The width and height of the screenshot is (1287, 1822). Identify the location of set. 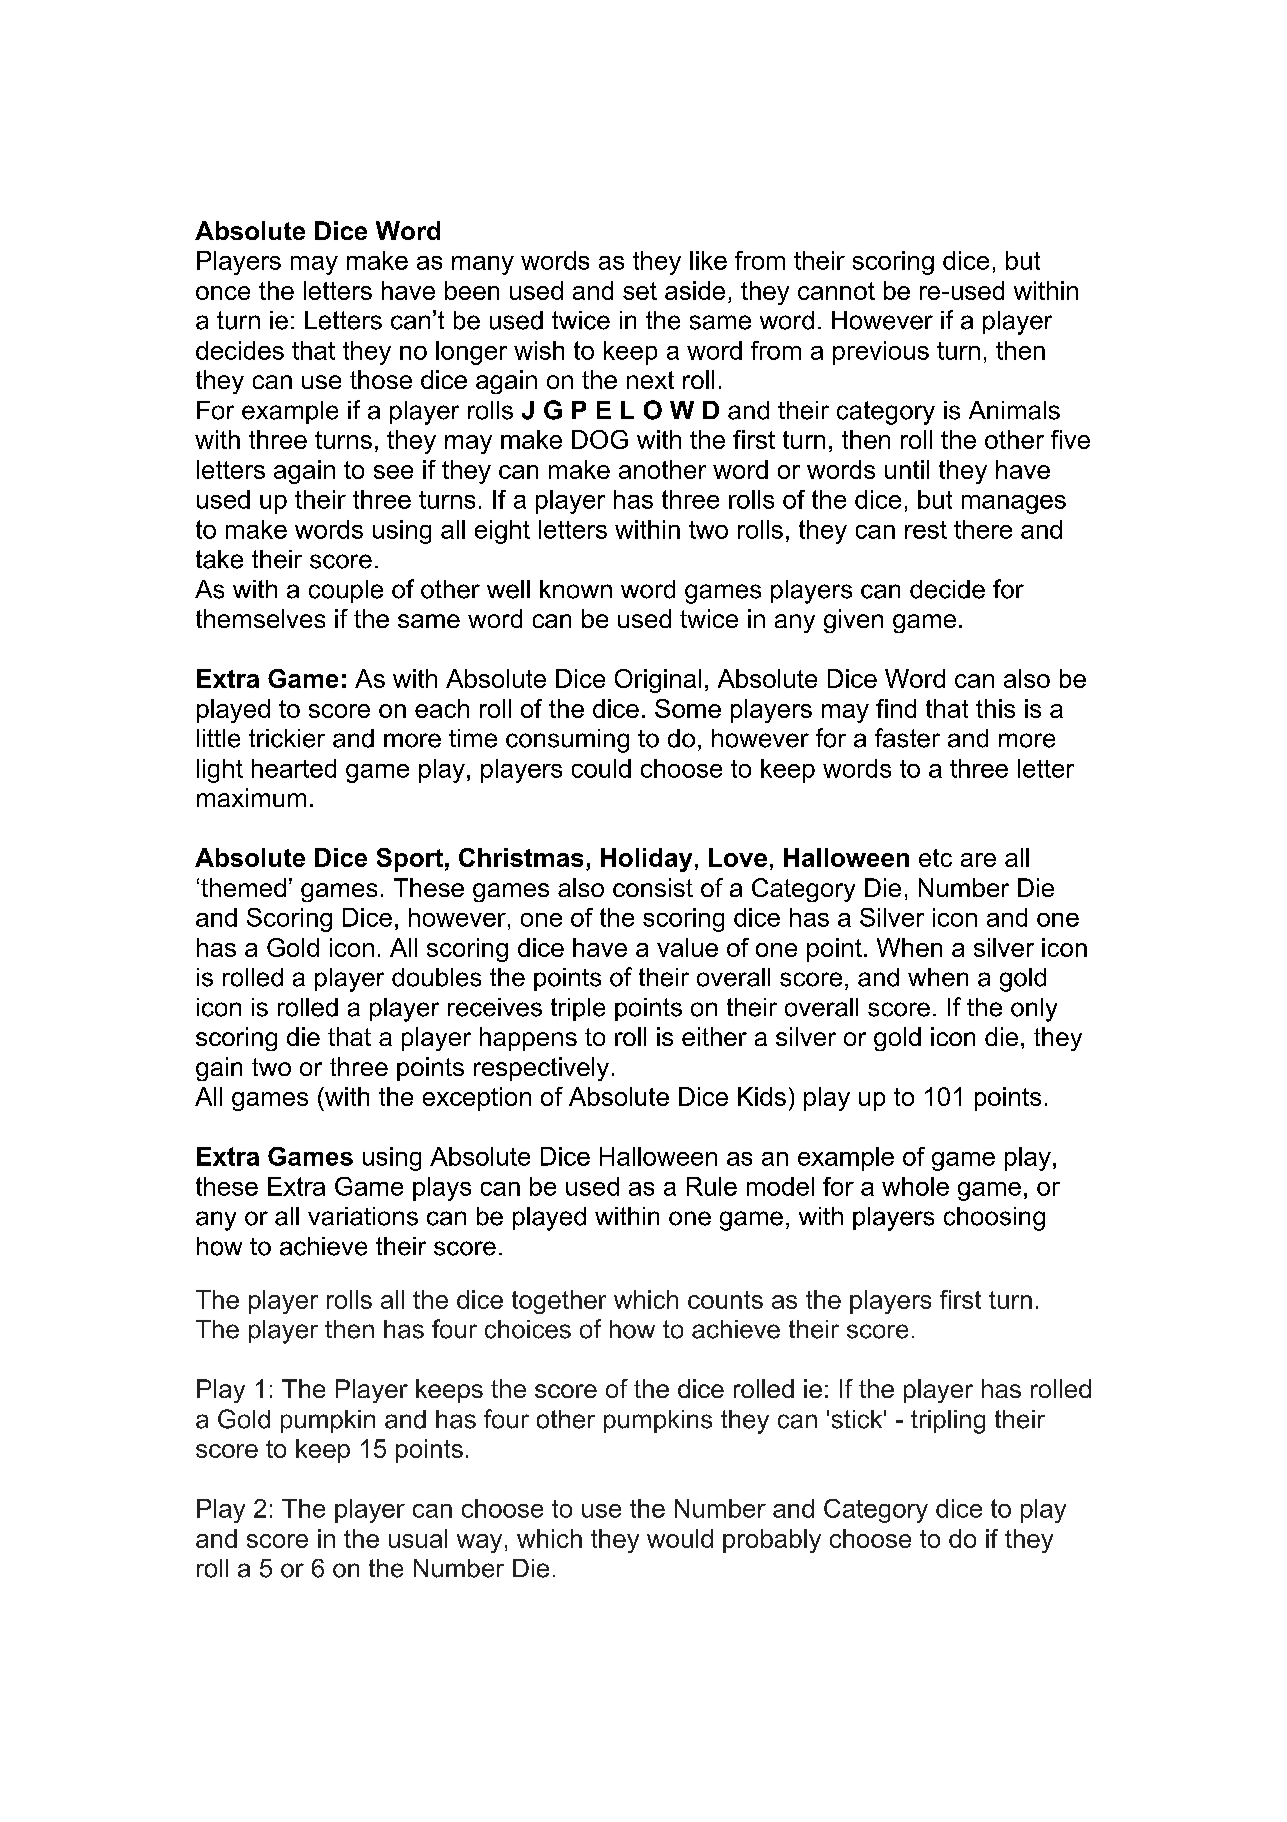
(640, 291).
